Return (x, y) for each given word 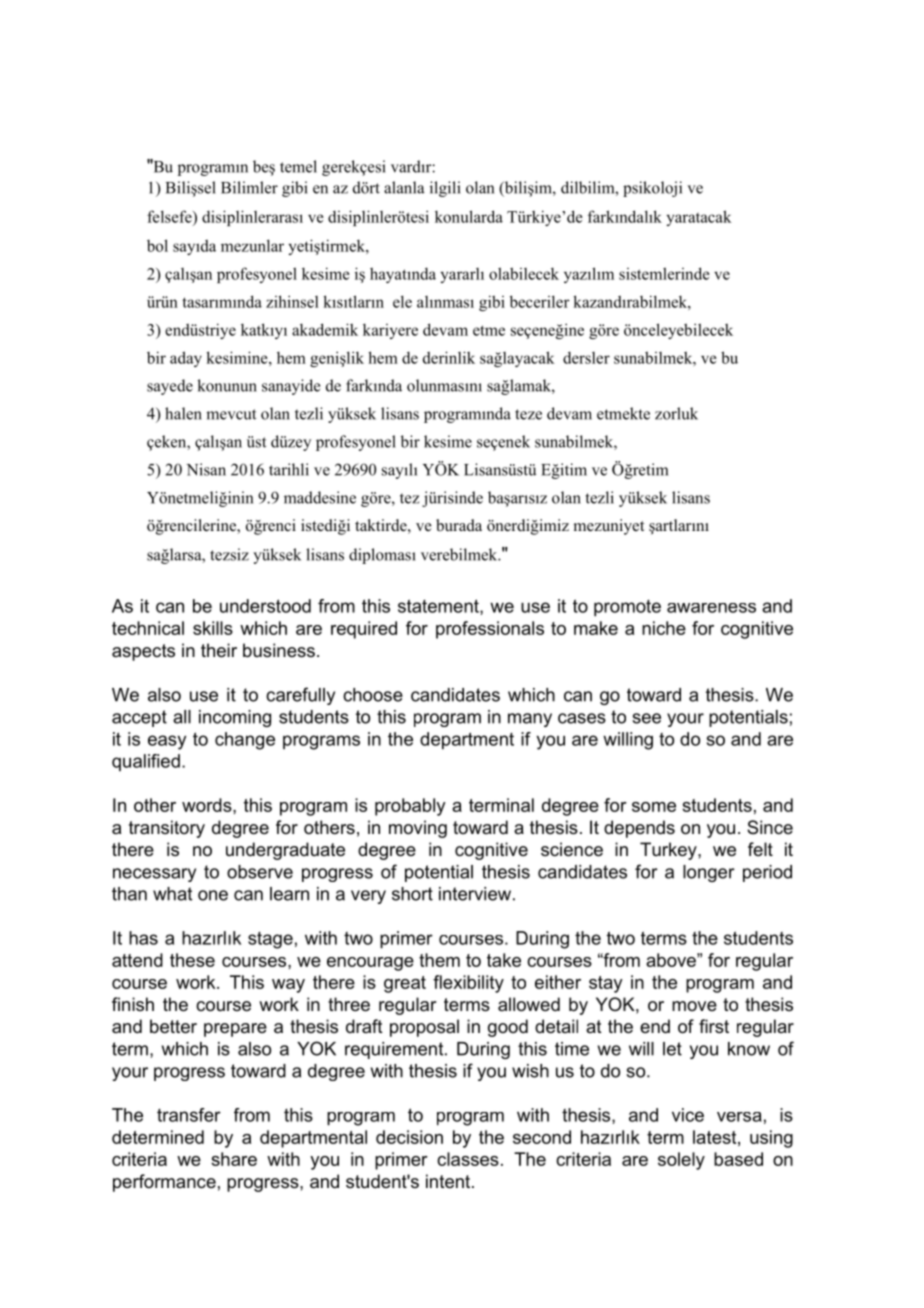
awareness (711, 608)
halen (183, 413)
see (646, 718)
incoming (235, 718)
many (530, 720)
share (234, 1159)
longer (709, 873)
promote (627, 608)
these (192, 960)
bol (157, 245)
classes (468, 1159)
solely (681, 1161)
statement (439, 607)
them (439, 960)
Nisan (206, 469)
